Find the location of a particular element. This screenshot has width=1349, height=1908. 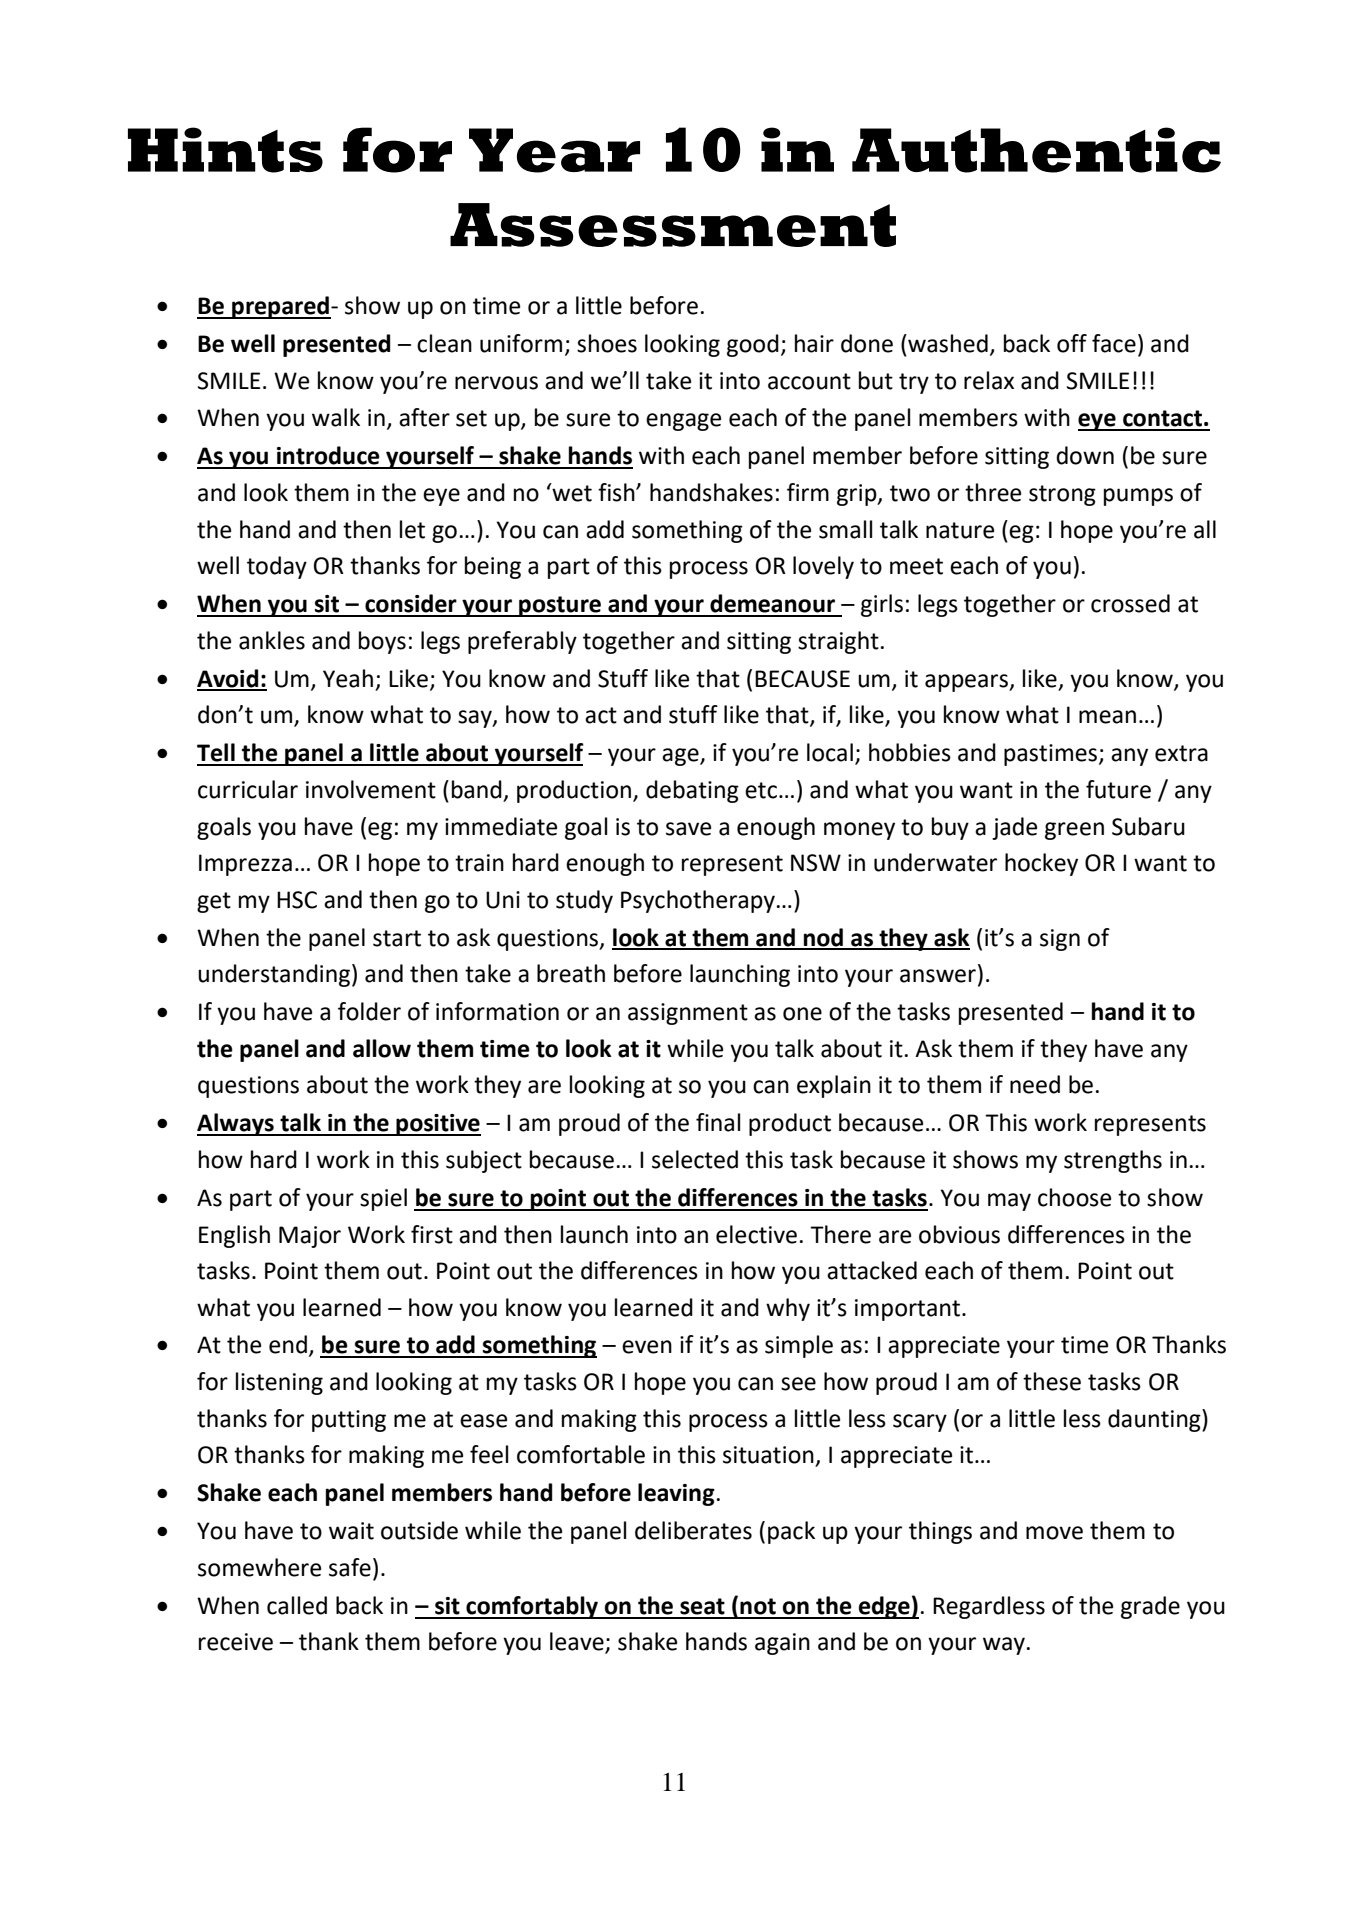

strong is located at coordinates (1062, 495).
